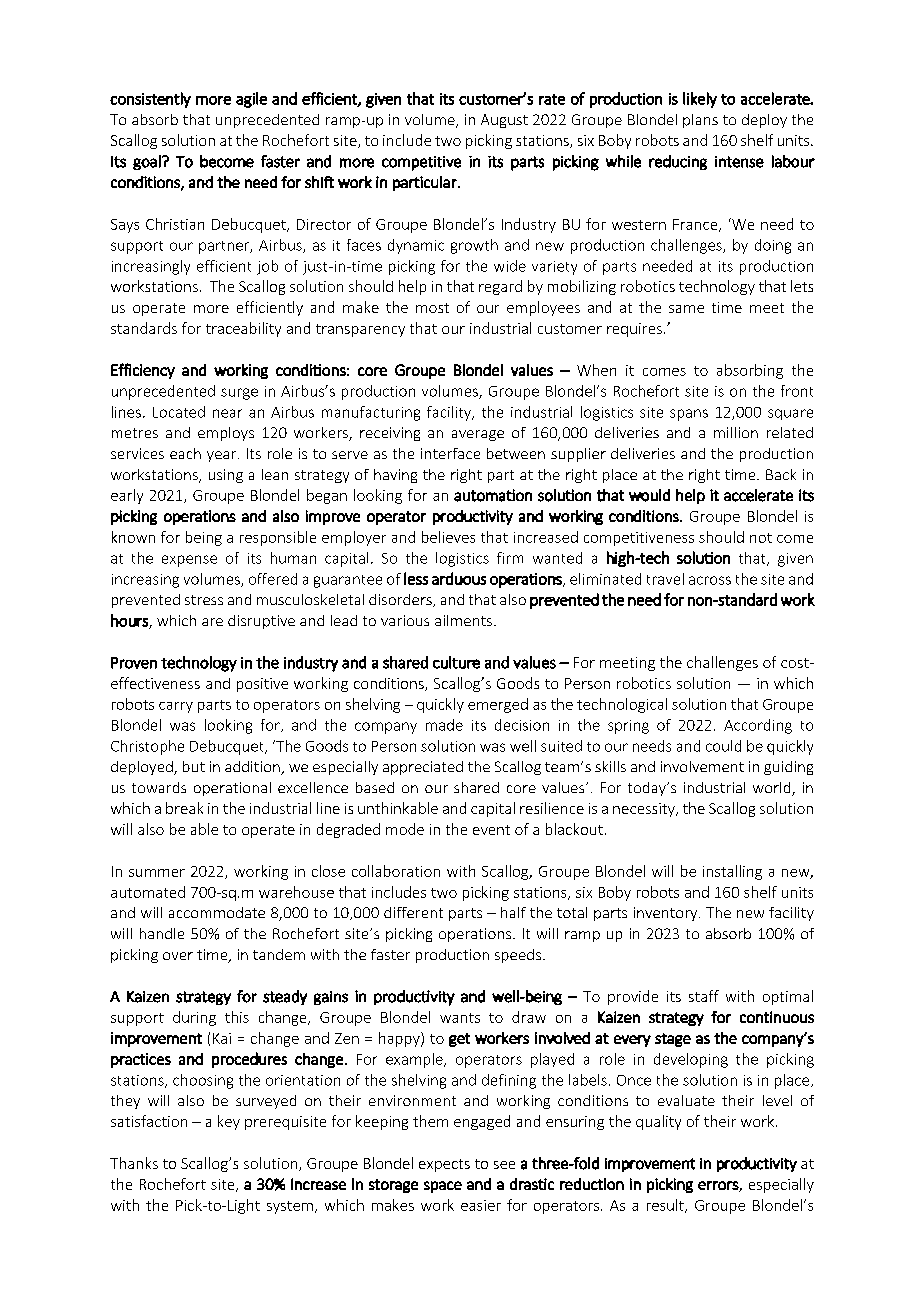  I want to click on accommodate, so click(217, 912).
